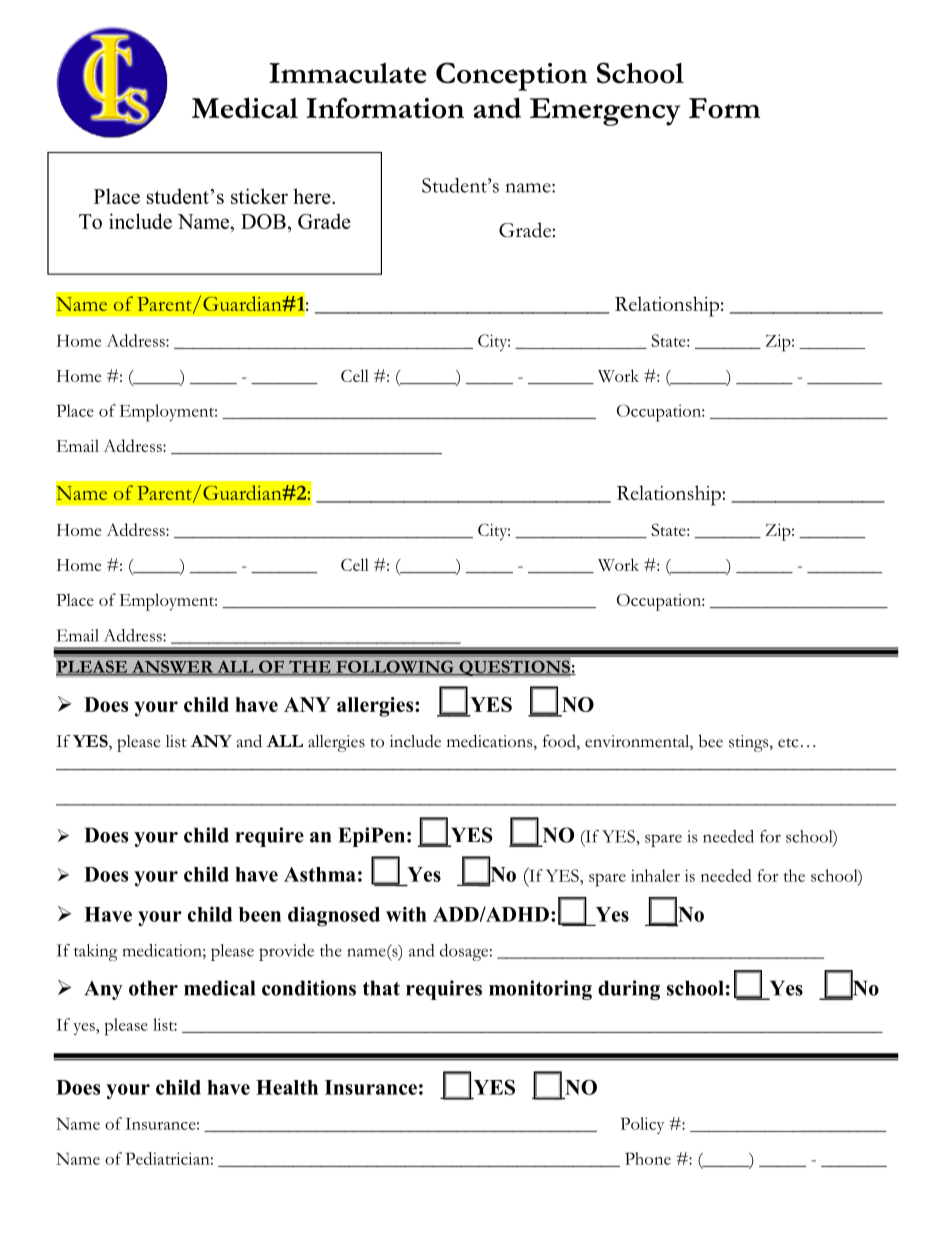 The height and width of the document is (1233, 952). What do you see at coordinates (642, 1125) in the document?
I see `Policy` at bounding box center [642, 1125].
